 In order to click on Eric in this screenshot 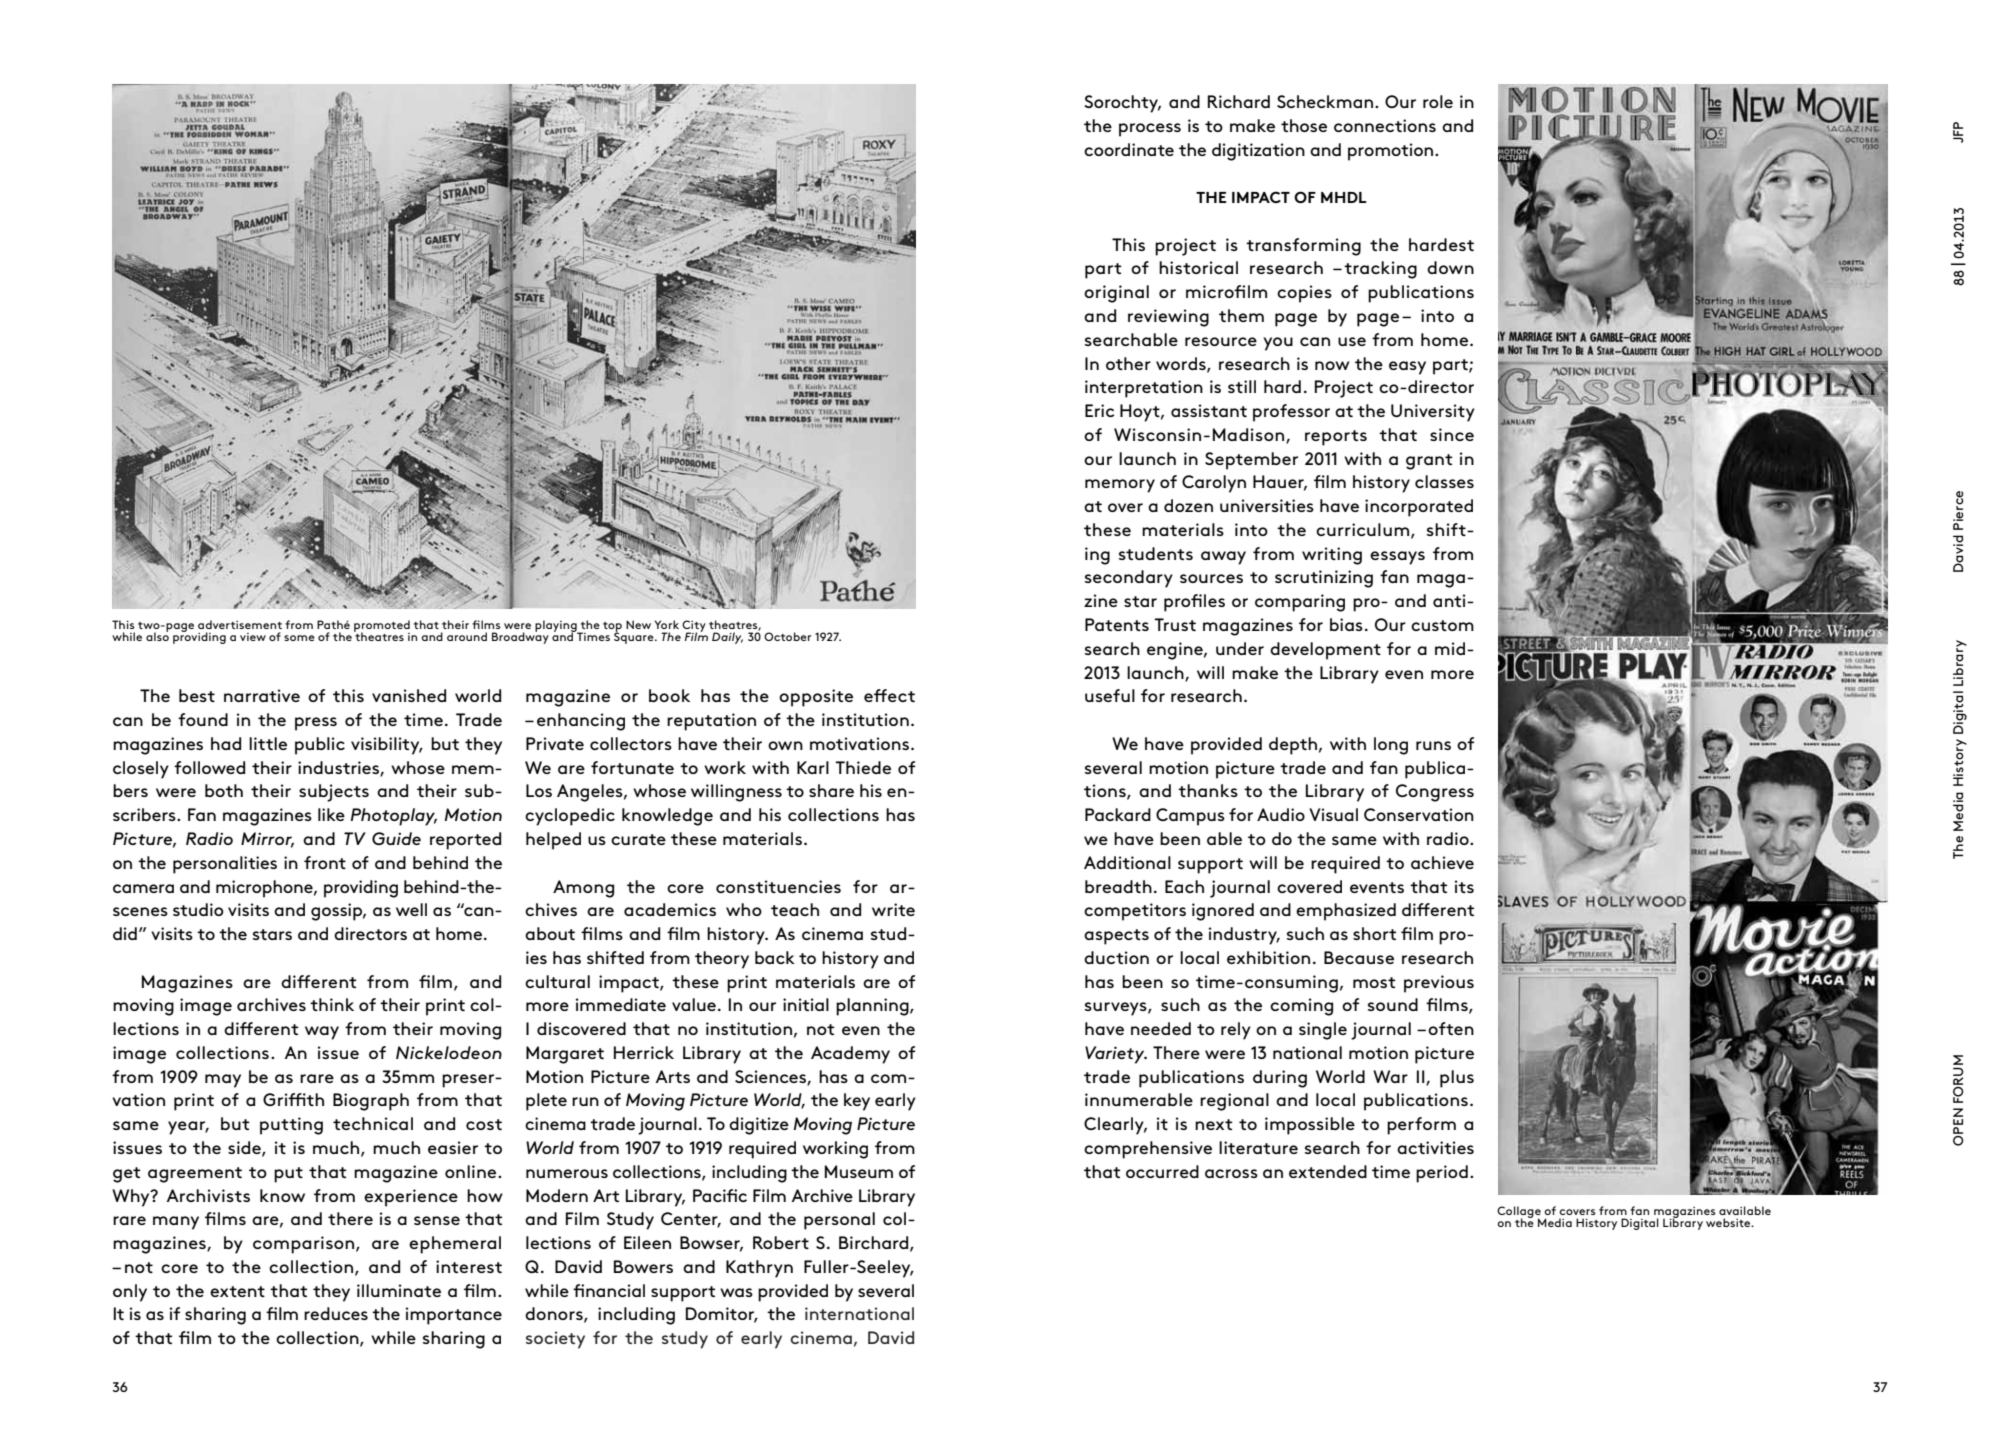, I will do `click(1100, 410)`.
